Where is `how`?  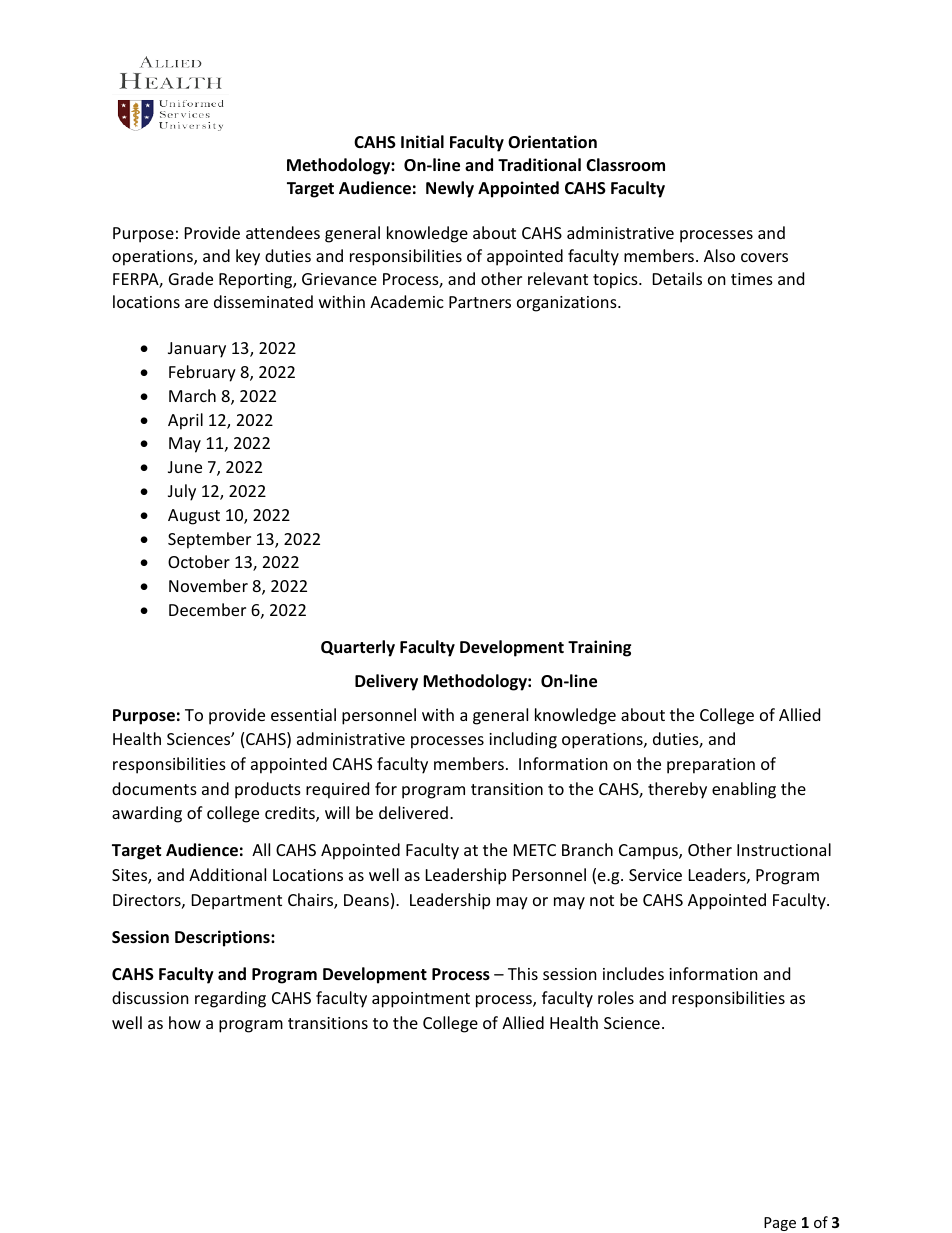
how is located at coordinates (185, 1022).
